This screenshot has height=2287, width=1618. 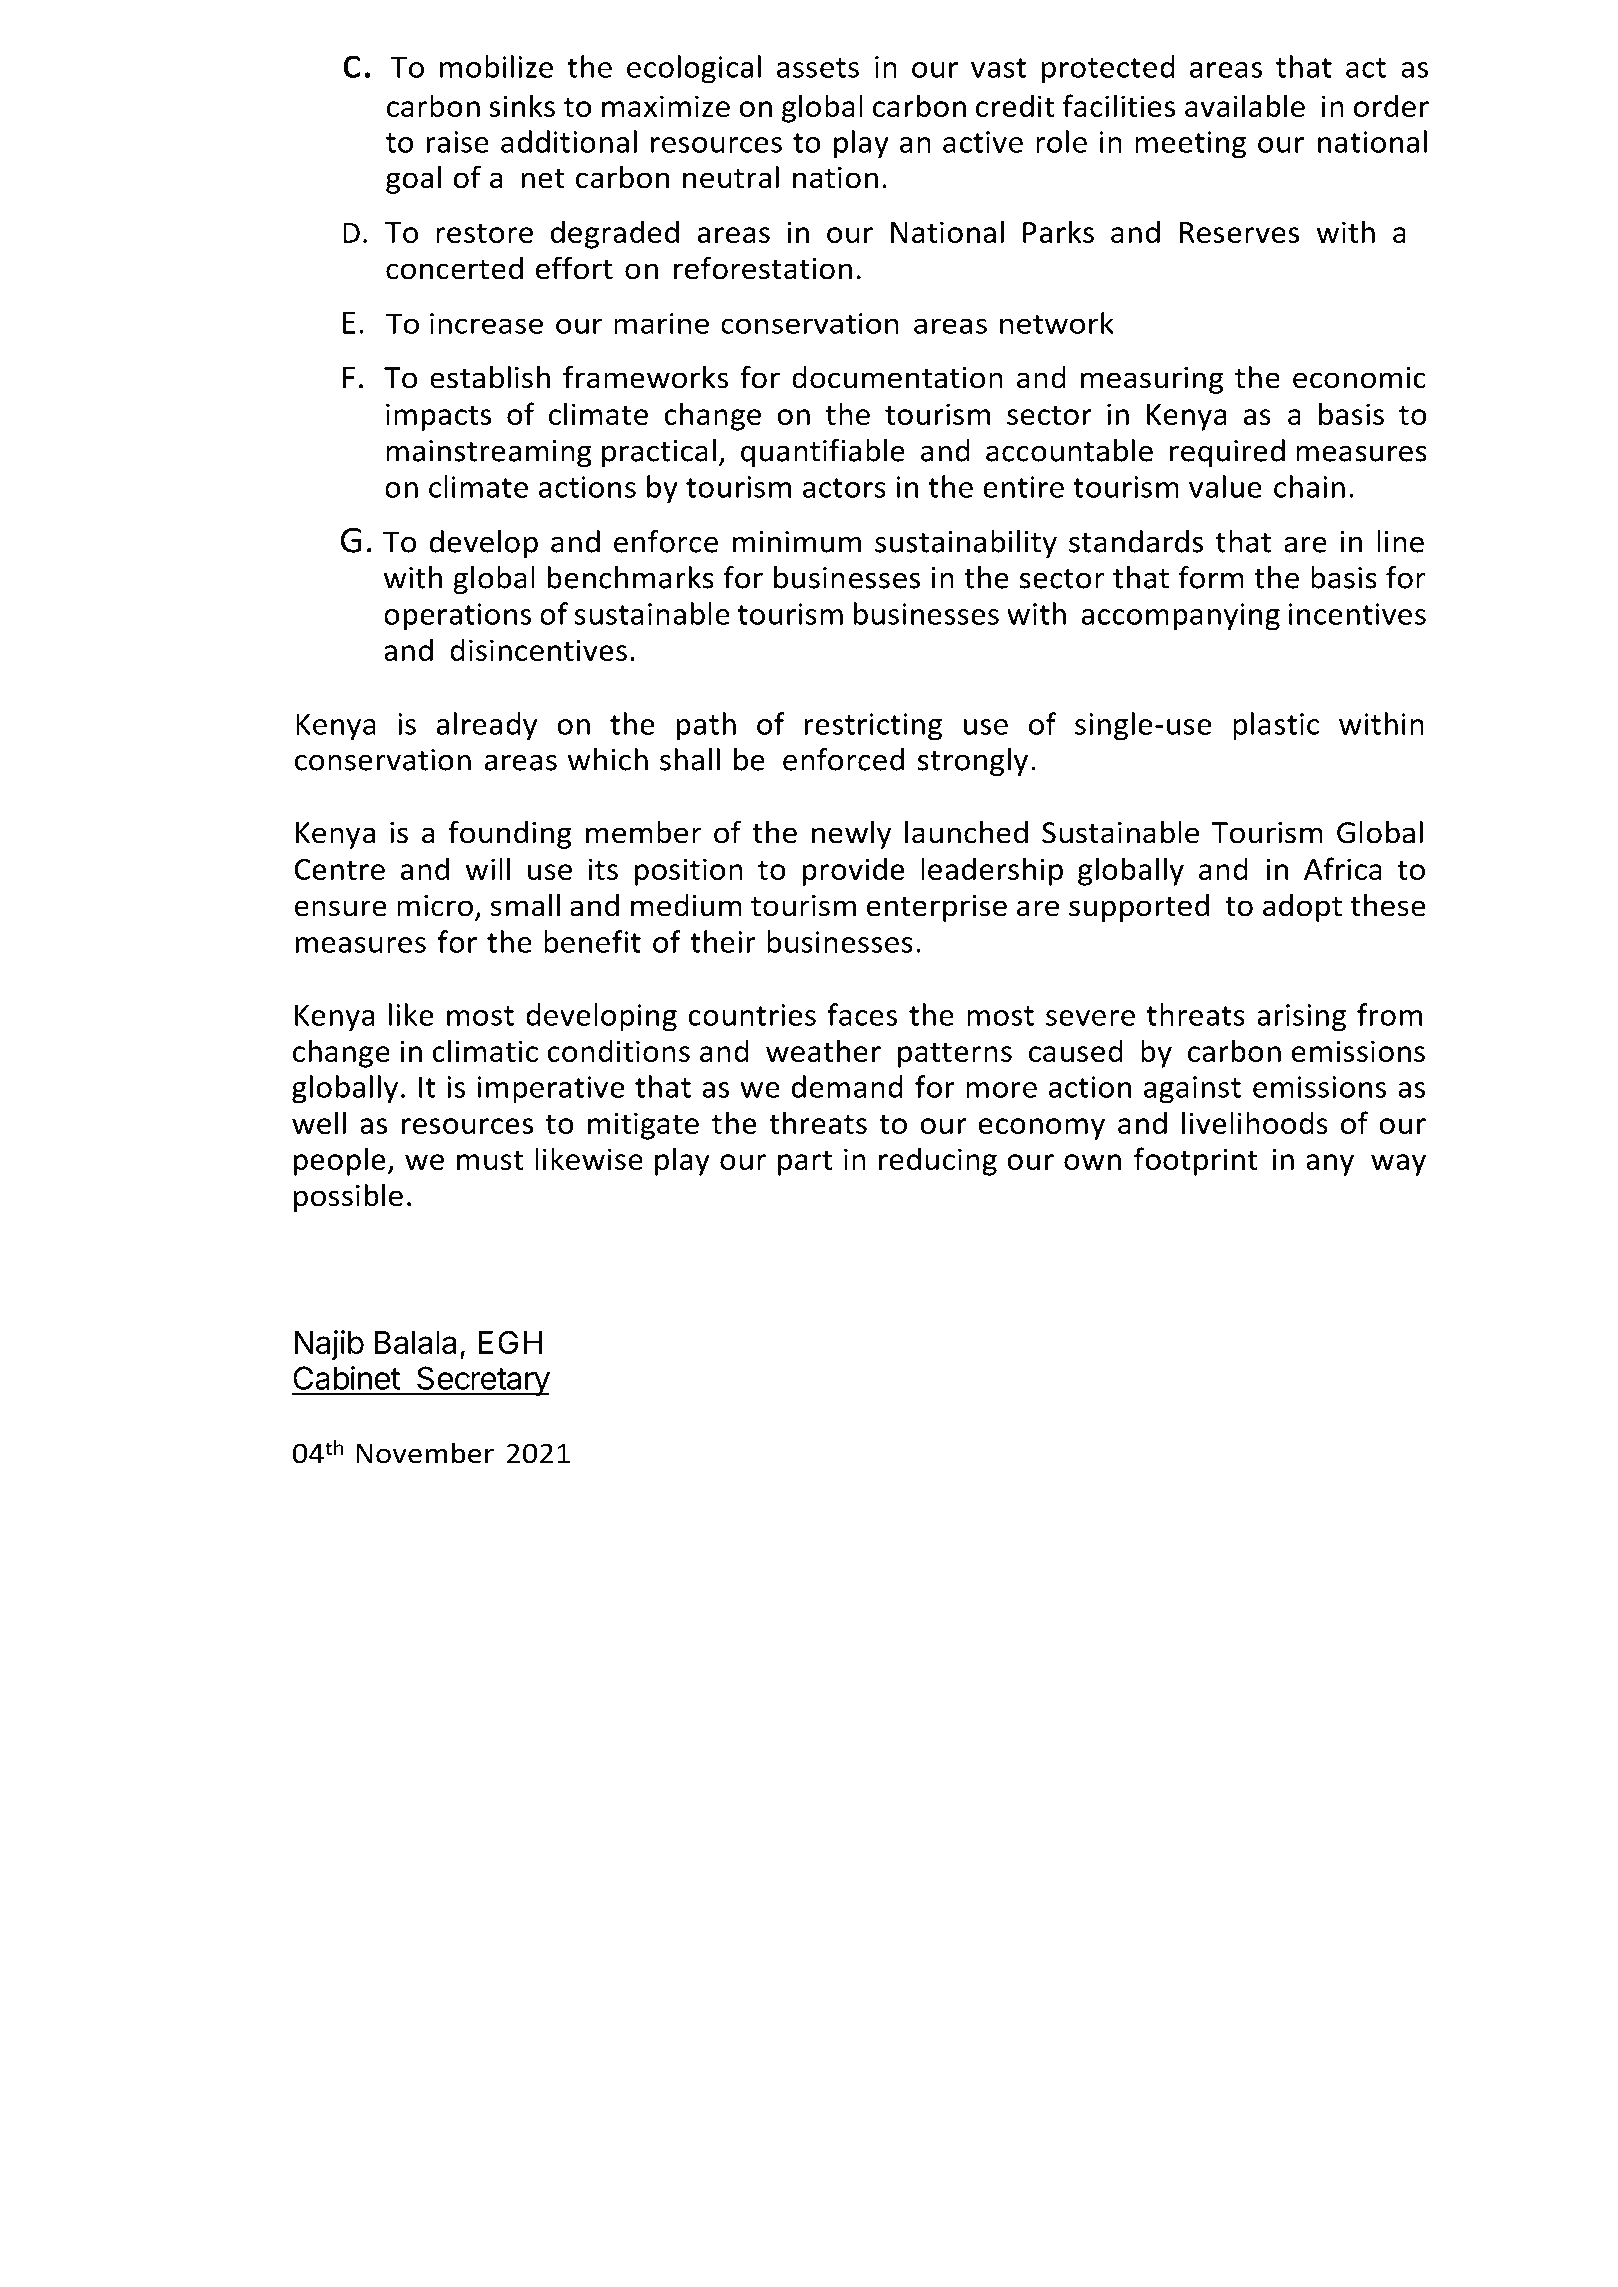 I want to click on minimum, so click(x=797, y=542).
